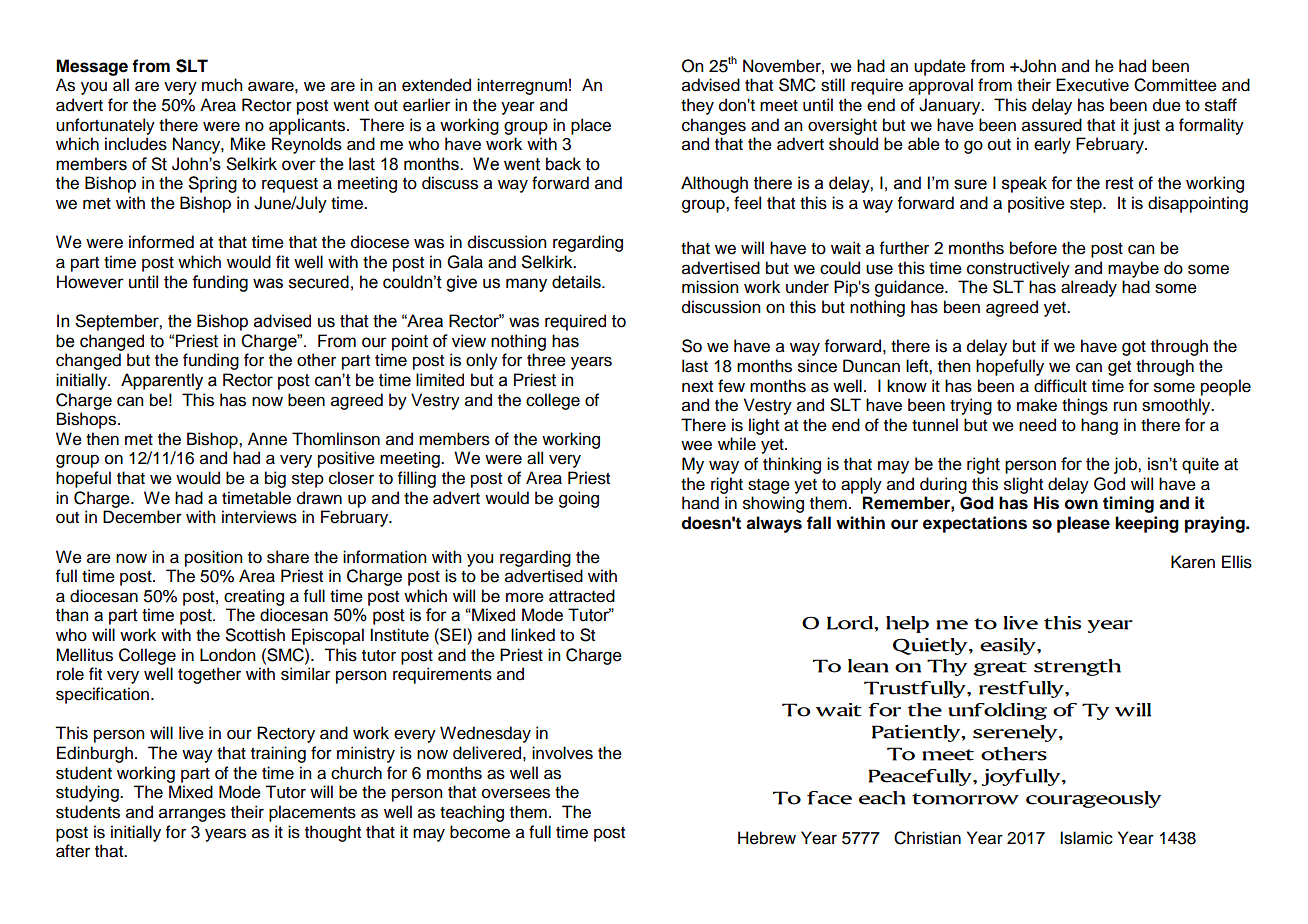 The image size is (1308, 924). I want to click on creating, so click(254, 597).
